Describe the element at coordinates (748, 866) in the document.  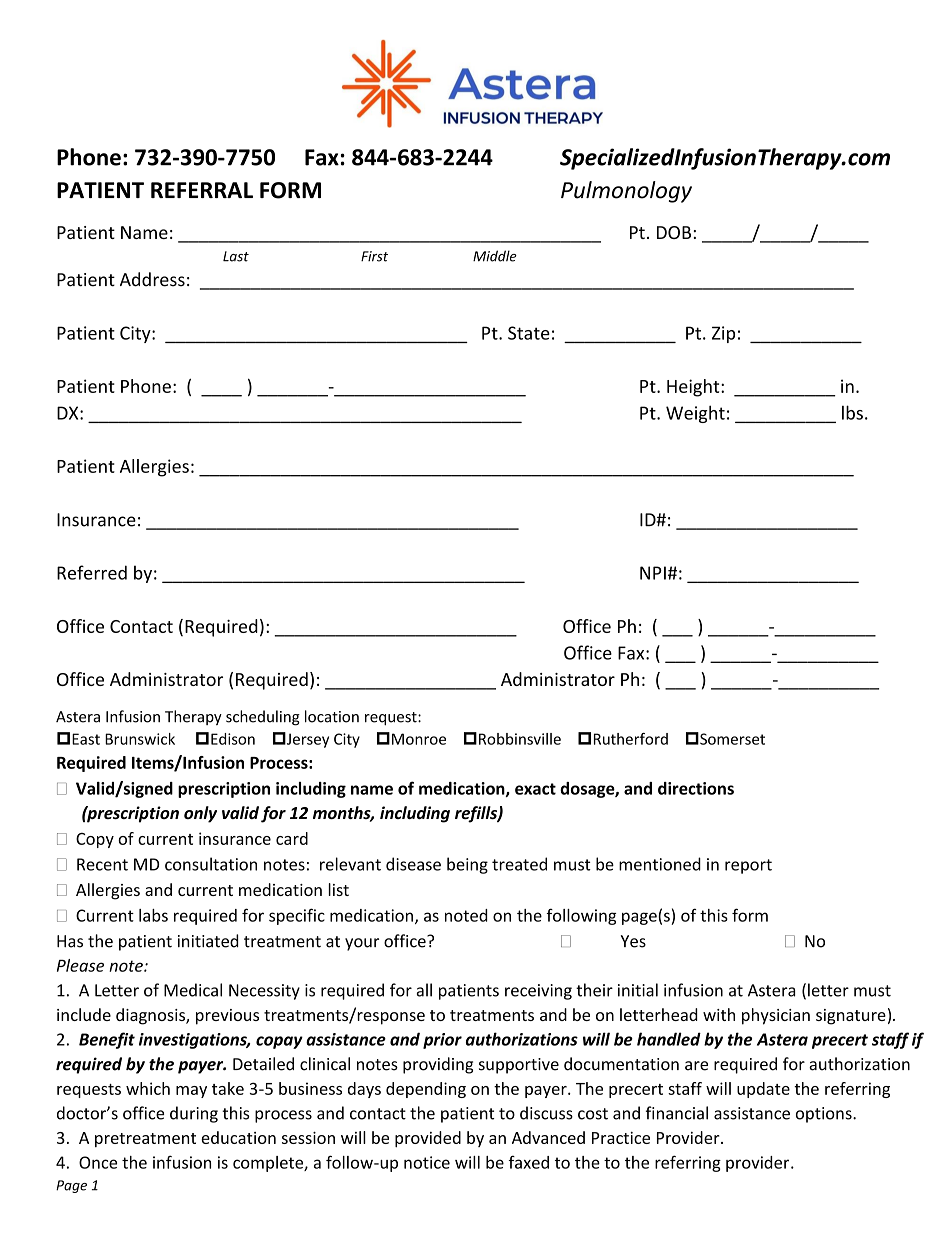
I see `report` at that location.
